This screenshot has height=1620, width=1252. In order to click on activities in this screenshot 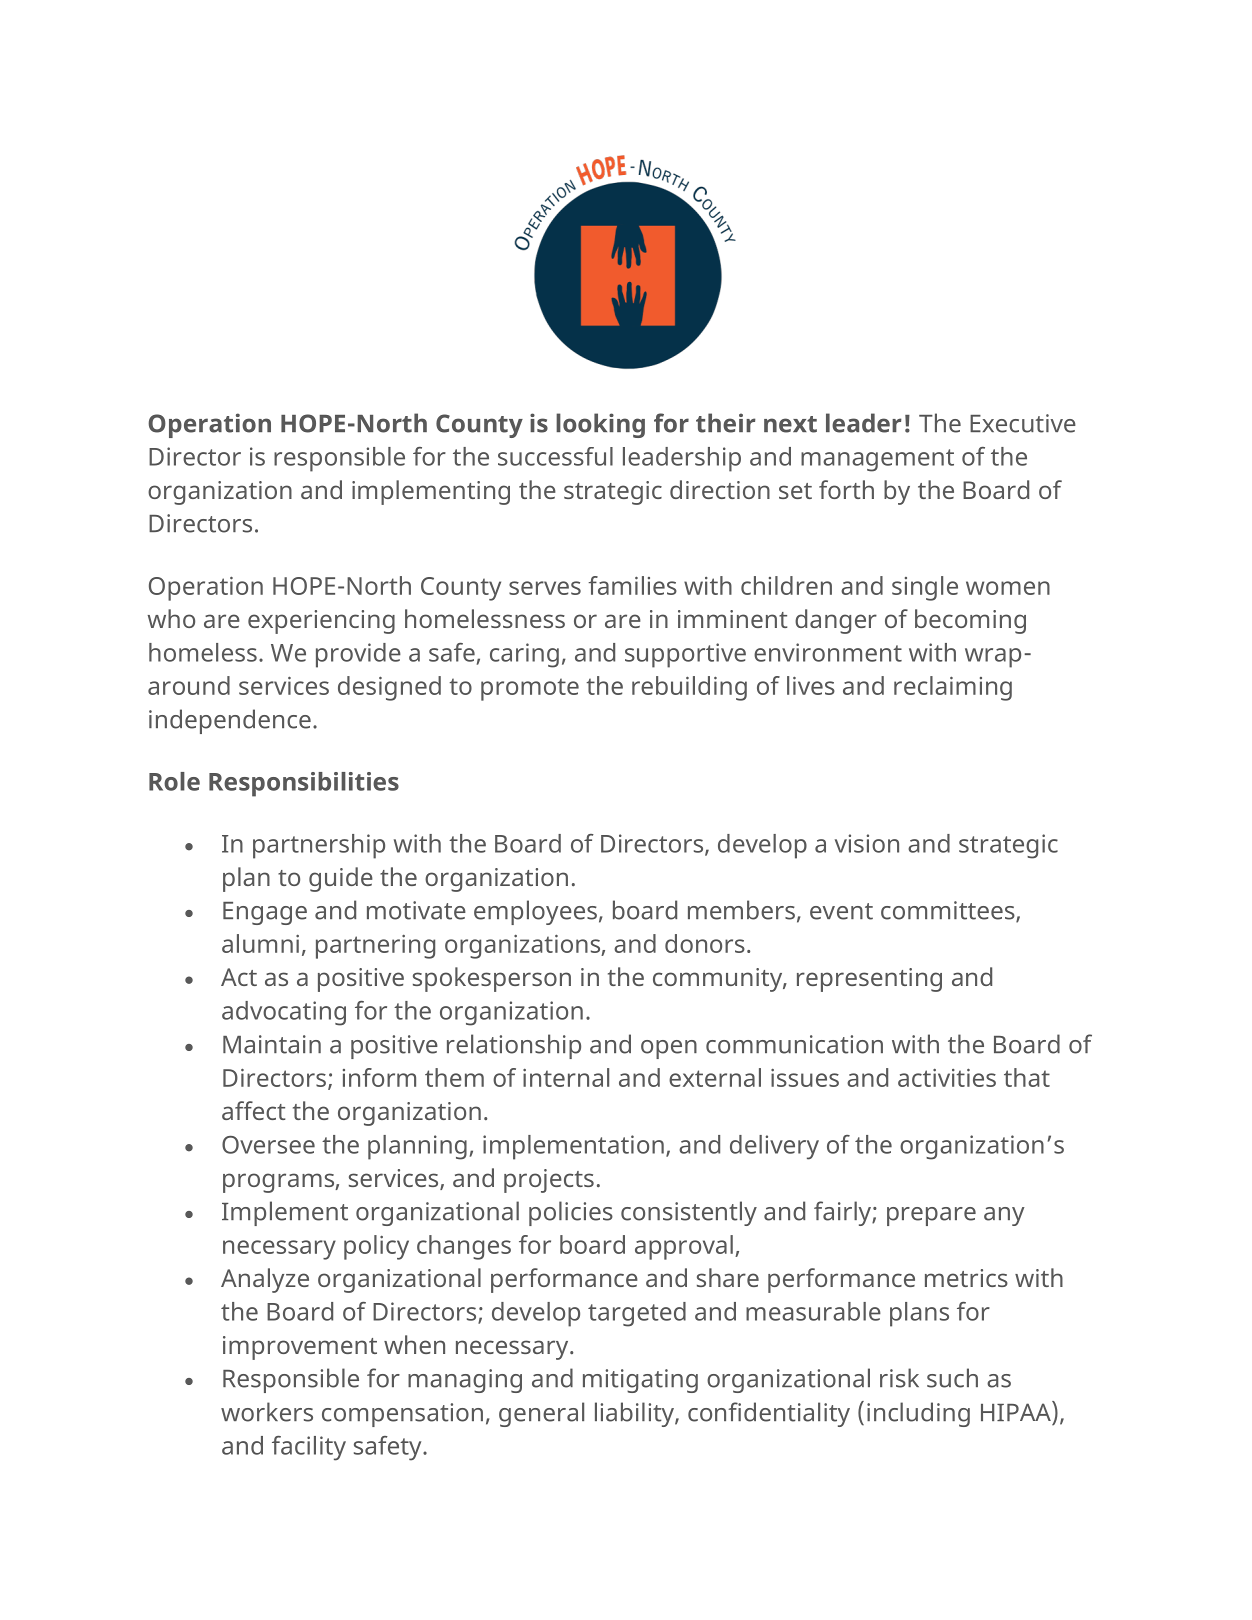, I will do `click(947, 1077)`.
